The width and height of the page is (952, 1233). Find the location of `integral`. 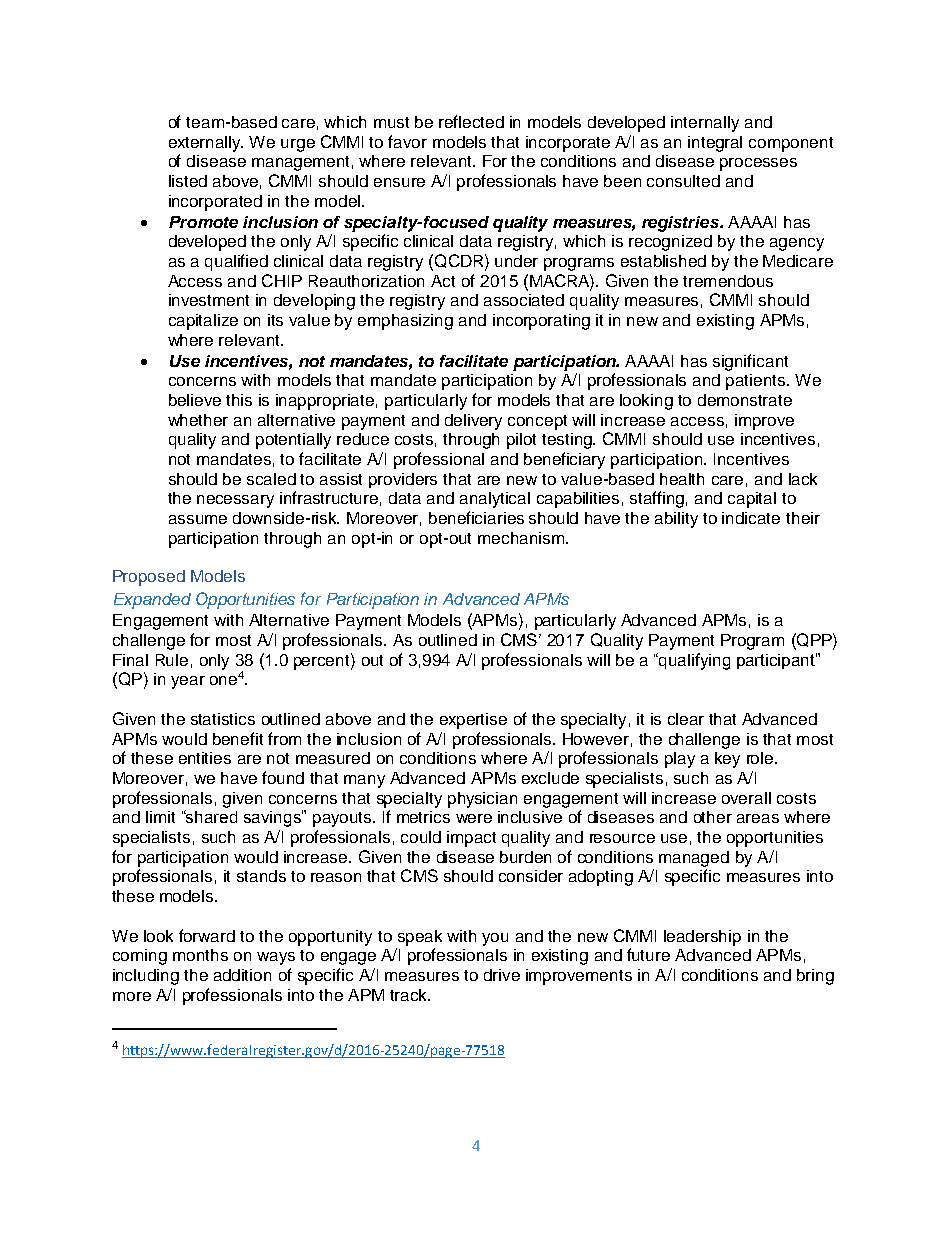

integral is located at coordinates (715, 144).
